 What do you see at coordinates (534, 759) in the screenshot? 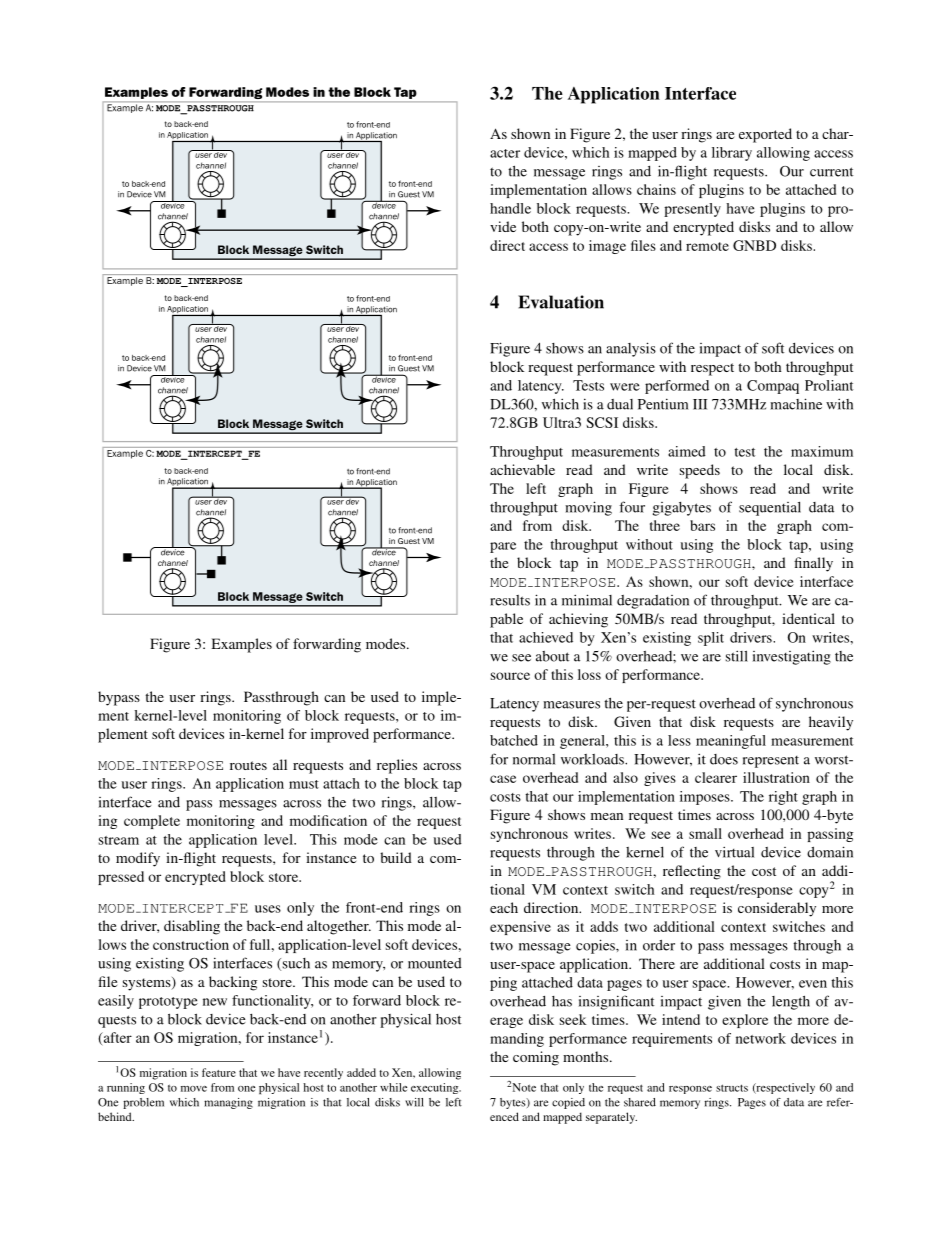
I see `normal` at bounding box center [534, 759].
